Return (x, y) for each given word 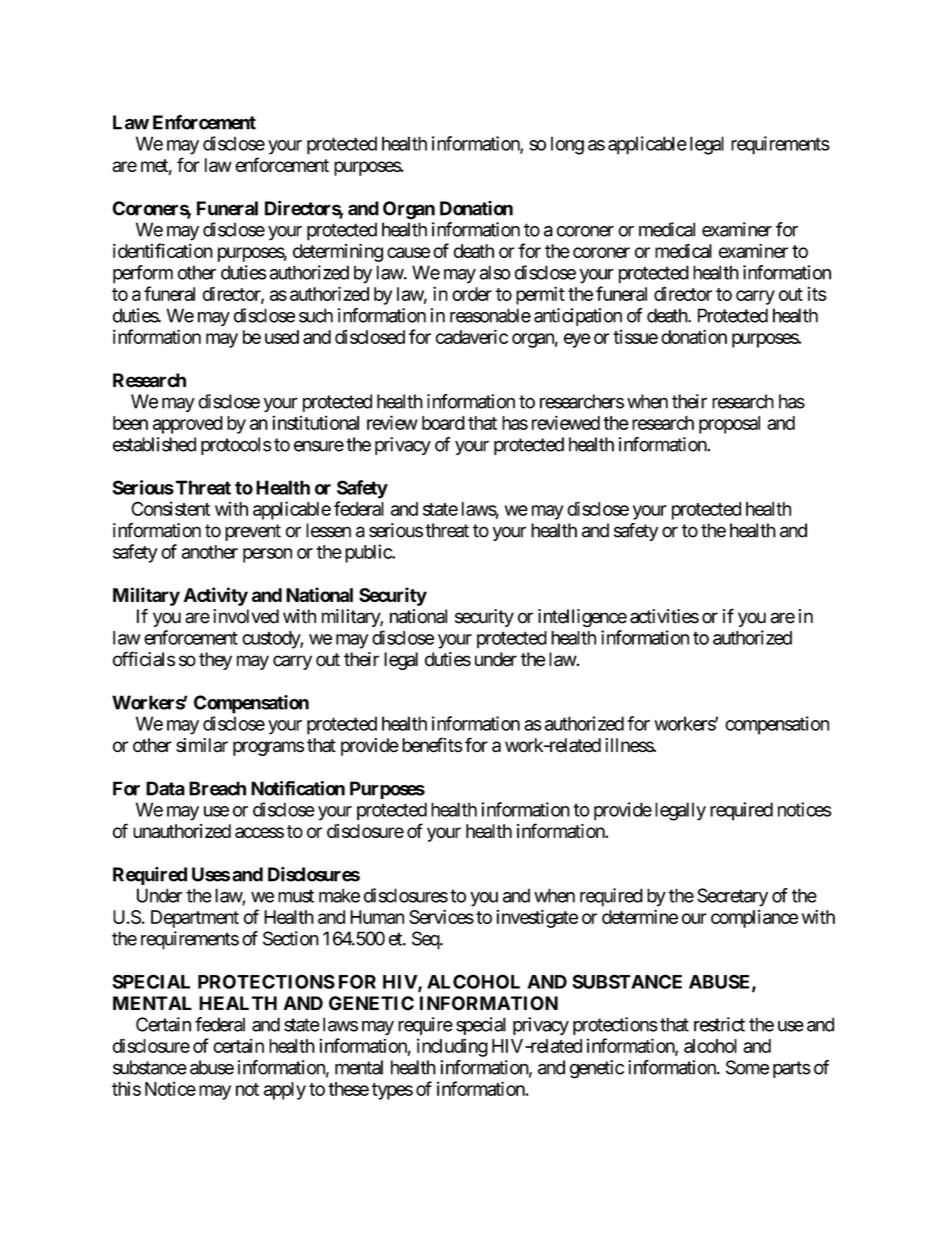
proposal (729, 425)
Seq (426, 940)
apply (285, 1091)
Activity (215, 596)
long (567, 145)
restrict (719, 1024)
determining (338, 253)
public (369, 553)
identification (163, 250)
